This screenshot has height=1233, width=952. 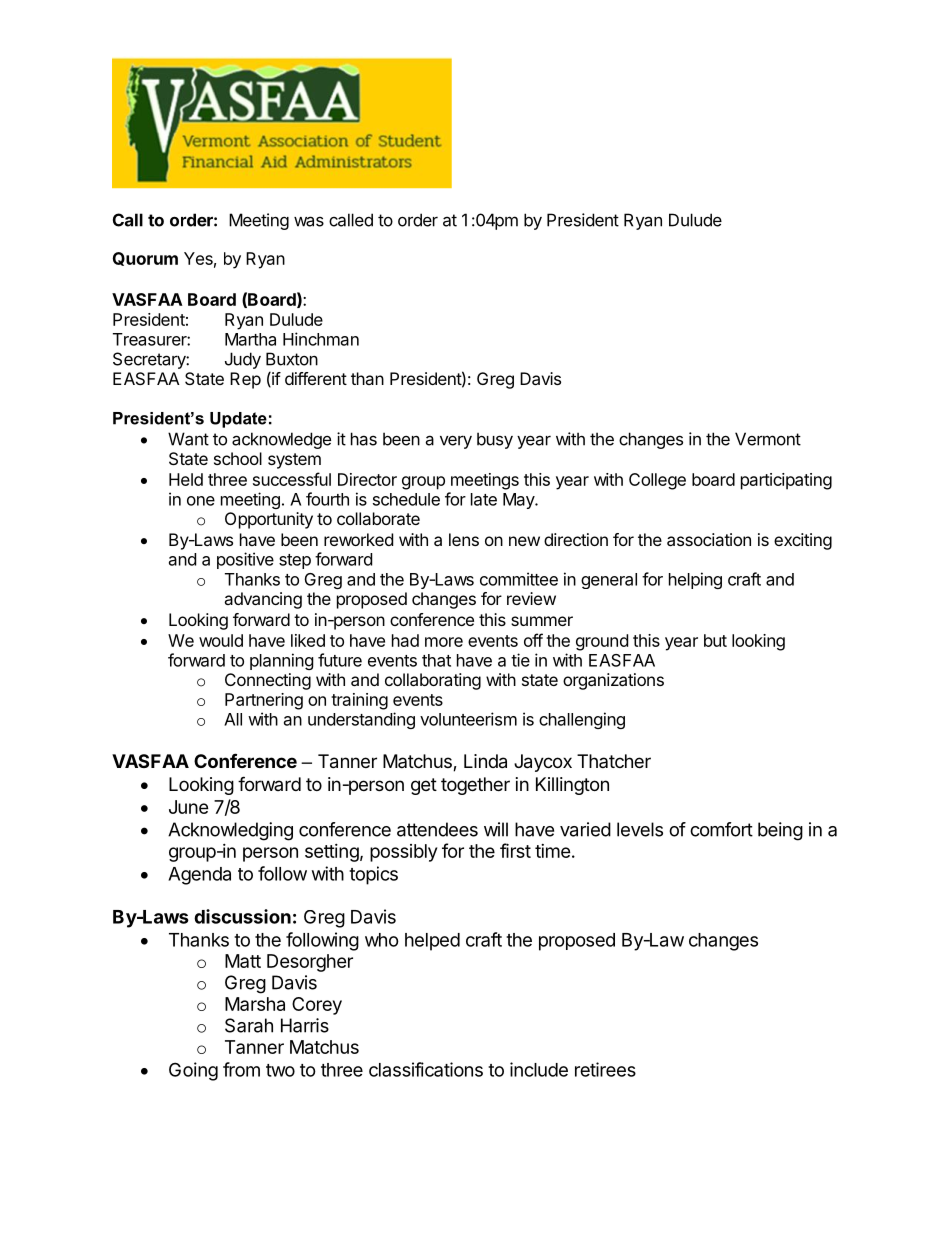 What do you see at coordinates (145, 259) in the screenshot?
I see `Quorum` at bounding box center [145, 259].
